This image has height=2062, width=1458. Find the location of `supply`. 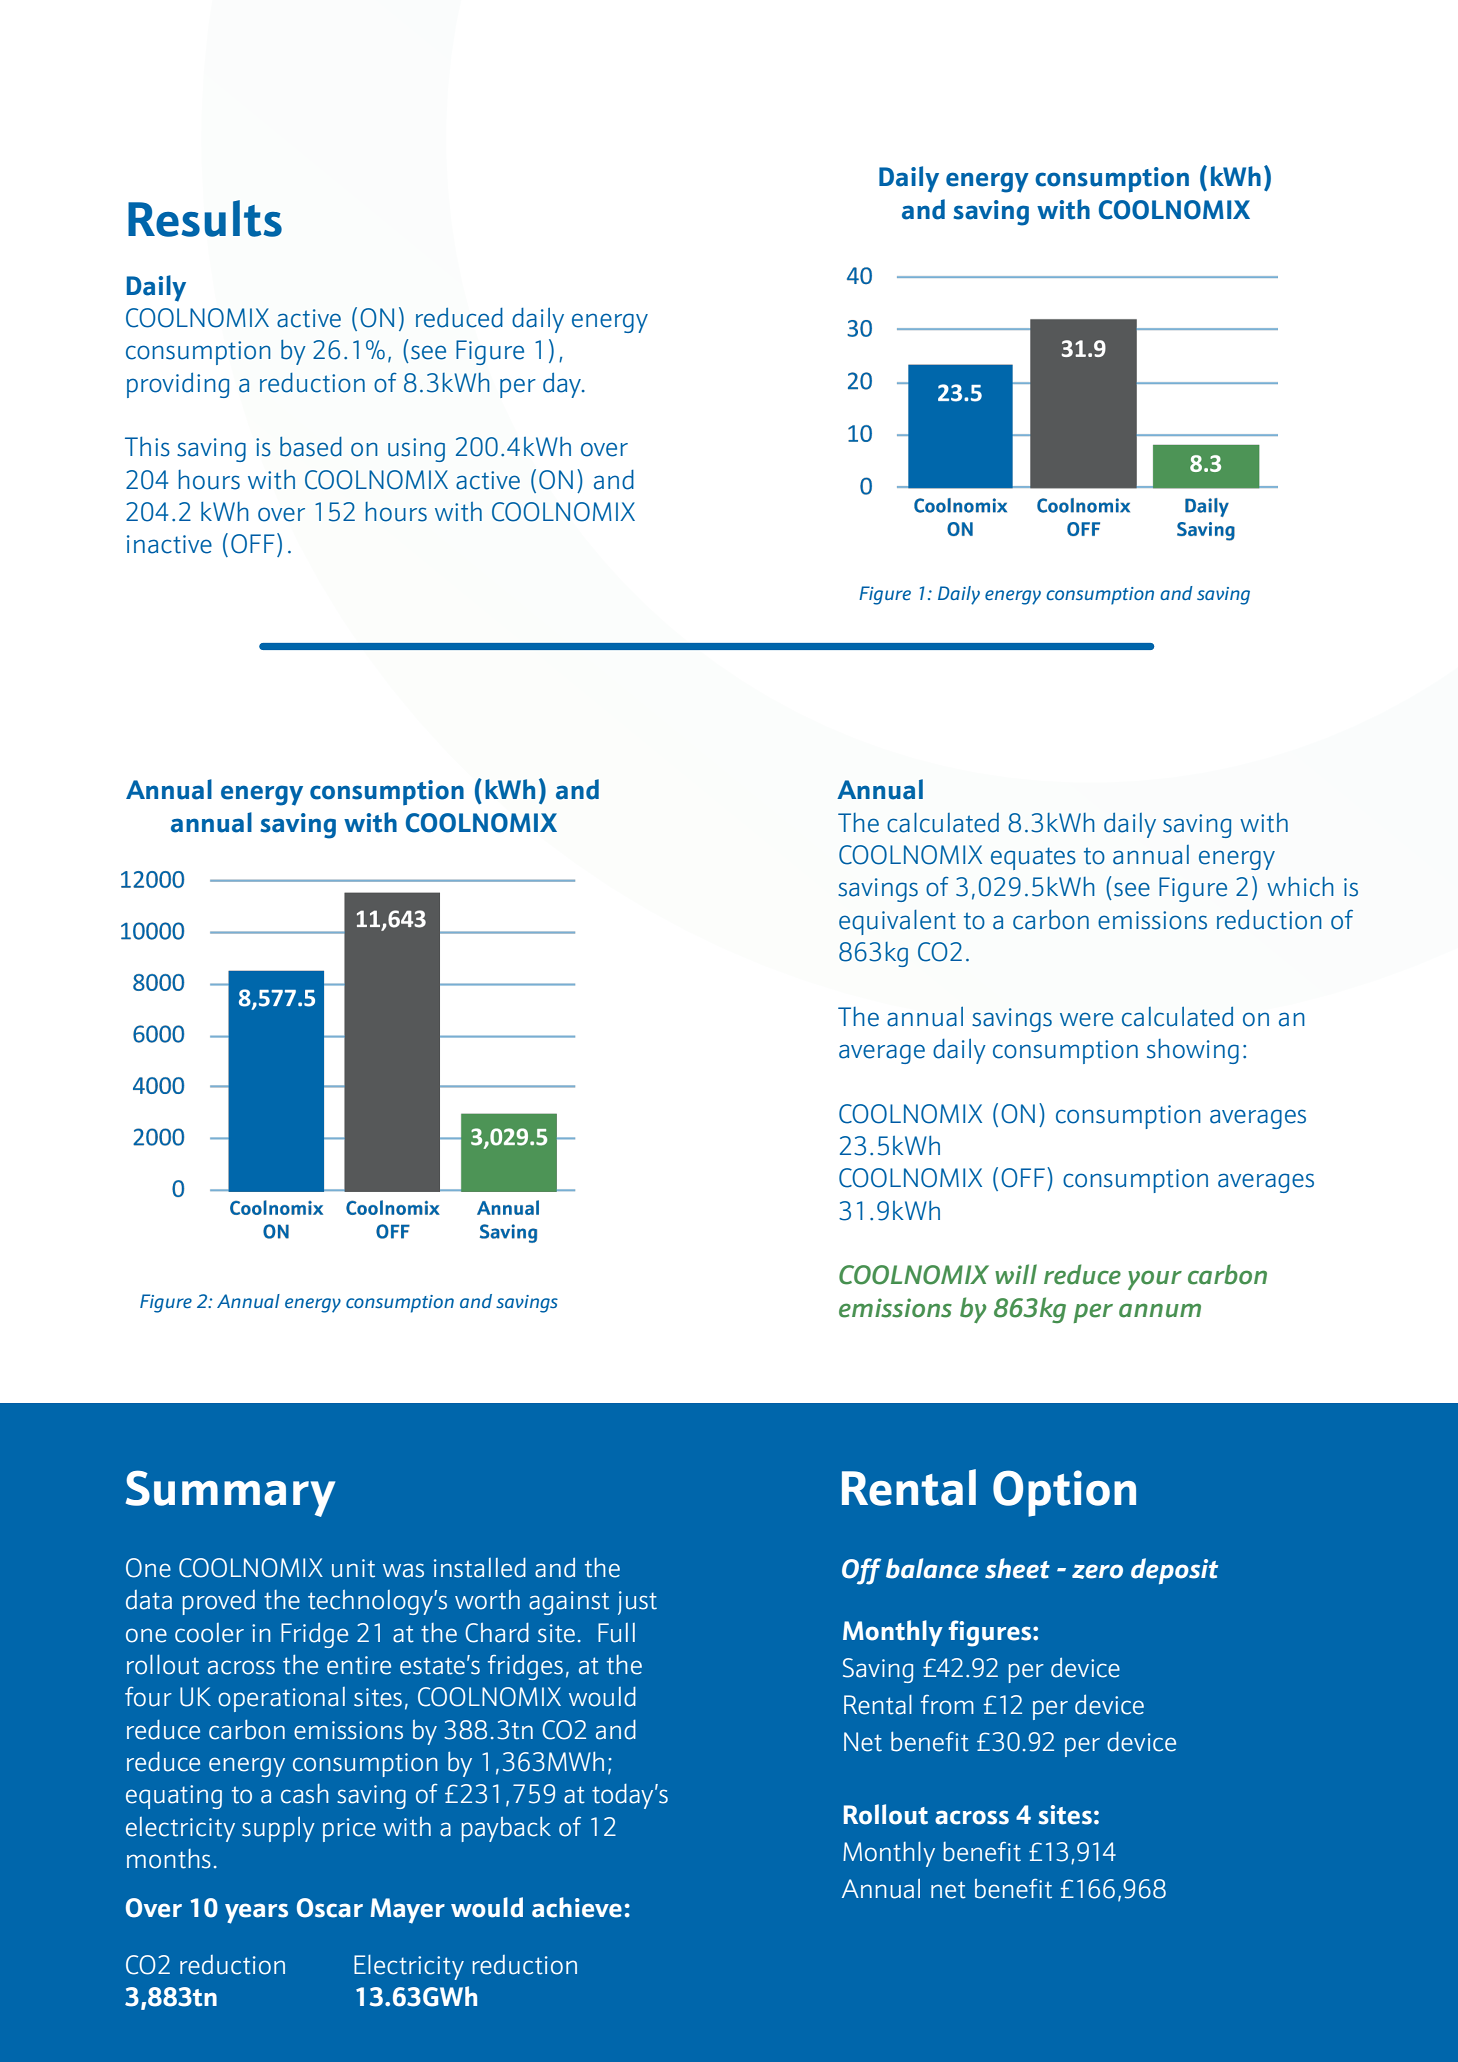

supply is located at coordinates (278, 1829).
